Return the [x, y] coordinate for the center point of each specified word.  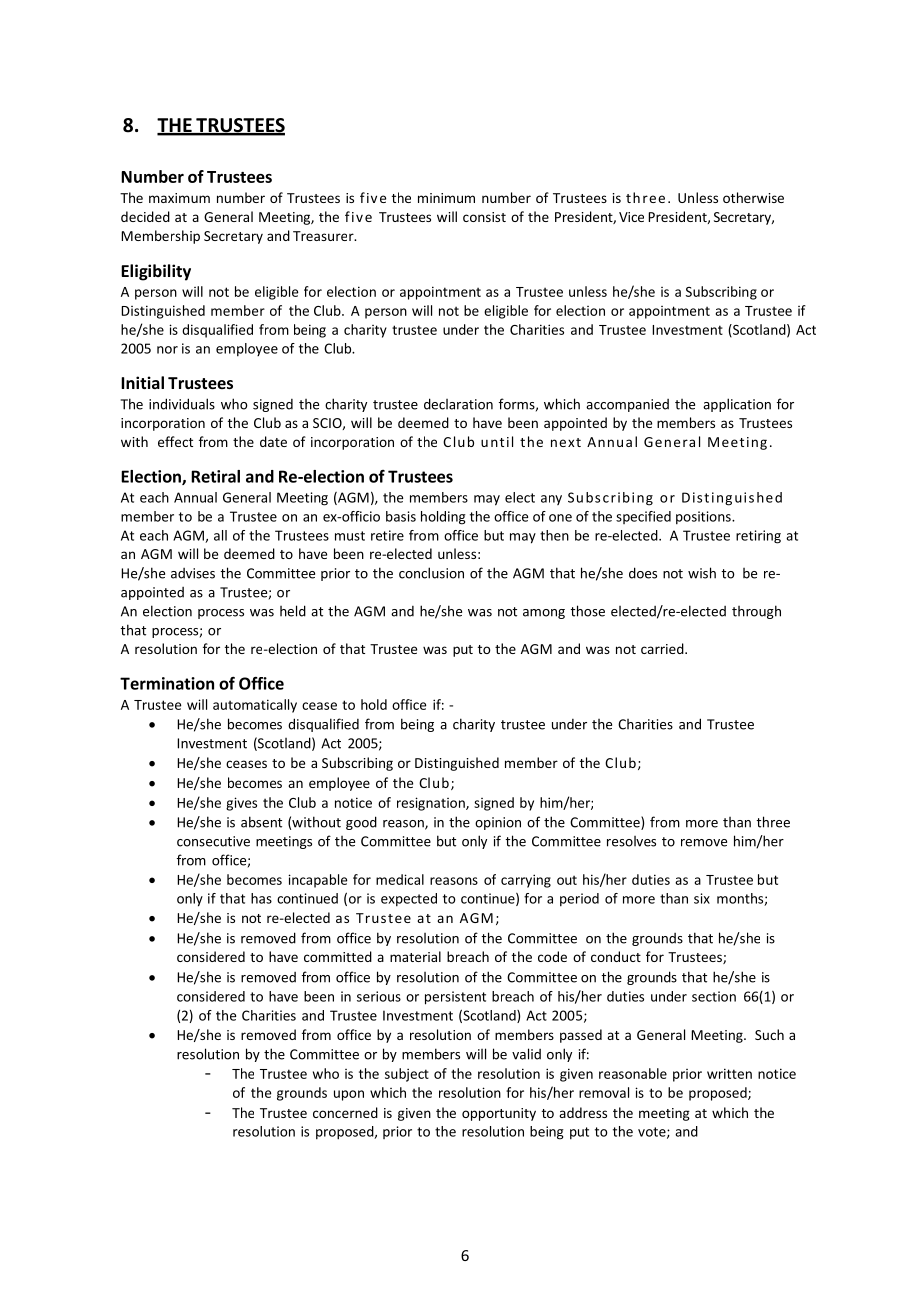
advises [193, 573]
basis [401, 516]
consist [484, 217]
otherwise [753, 197]
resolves [631, 841]
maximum [179, 198]
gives [241, 804]
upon [349, 1095]
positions [704, 518]
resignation [432, 804]
